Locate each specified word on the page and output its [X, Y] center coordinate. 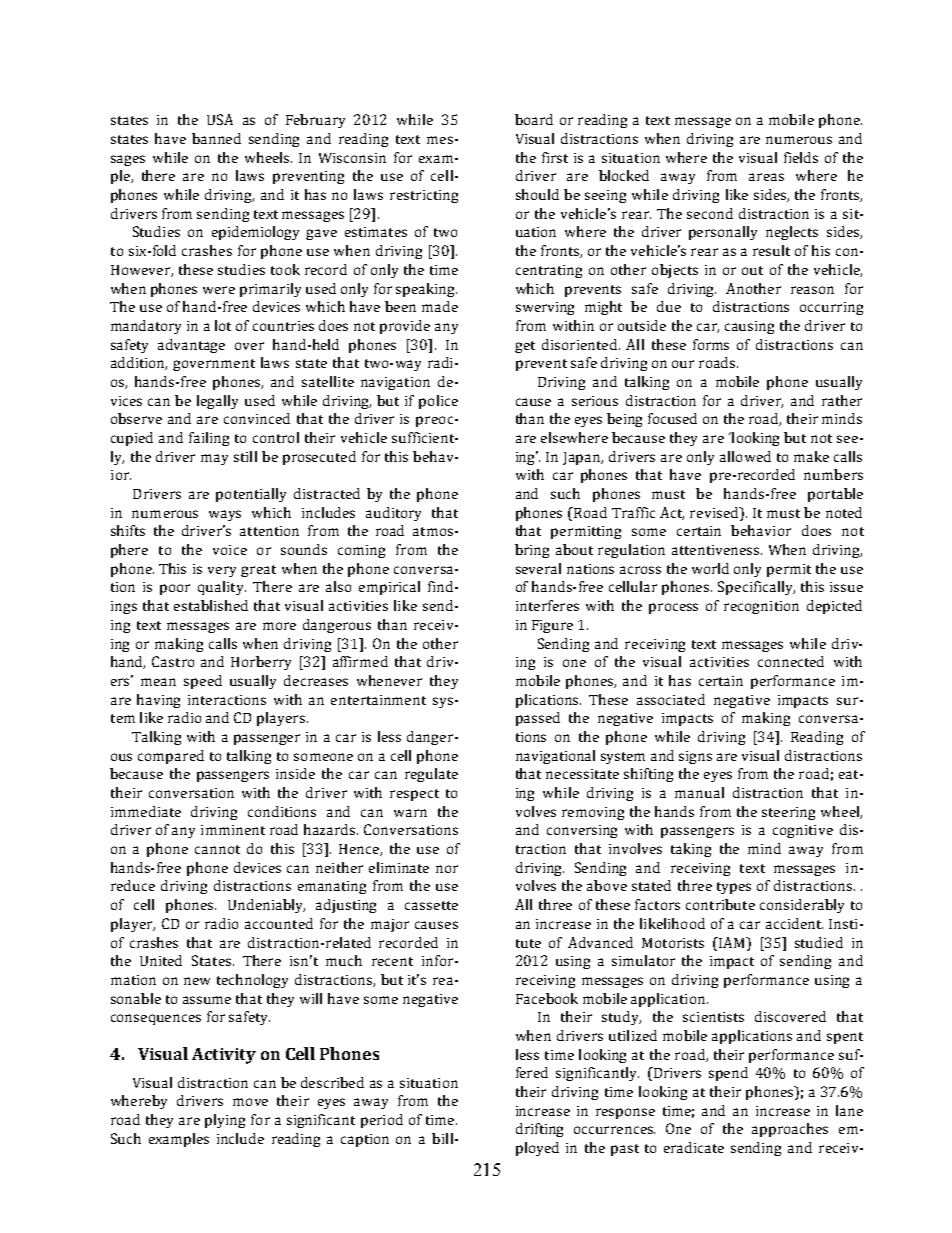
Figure [552, 626]
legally [217, 402]
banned [216, 138]
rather [842, 400]
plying [225, 1121]
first [555, 157]
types [734, 888]
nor [447, 869]
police [438, 402]
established [211, 605]
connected [791, 661]
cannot [217, 849]
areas [766, 177]
